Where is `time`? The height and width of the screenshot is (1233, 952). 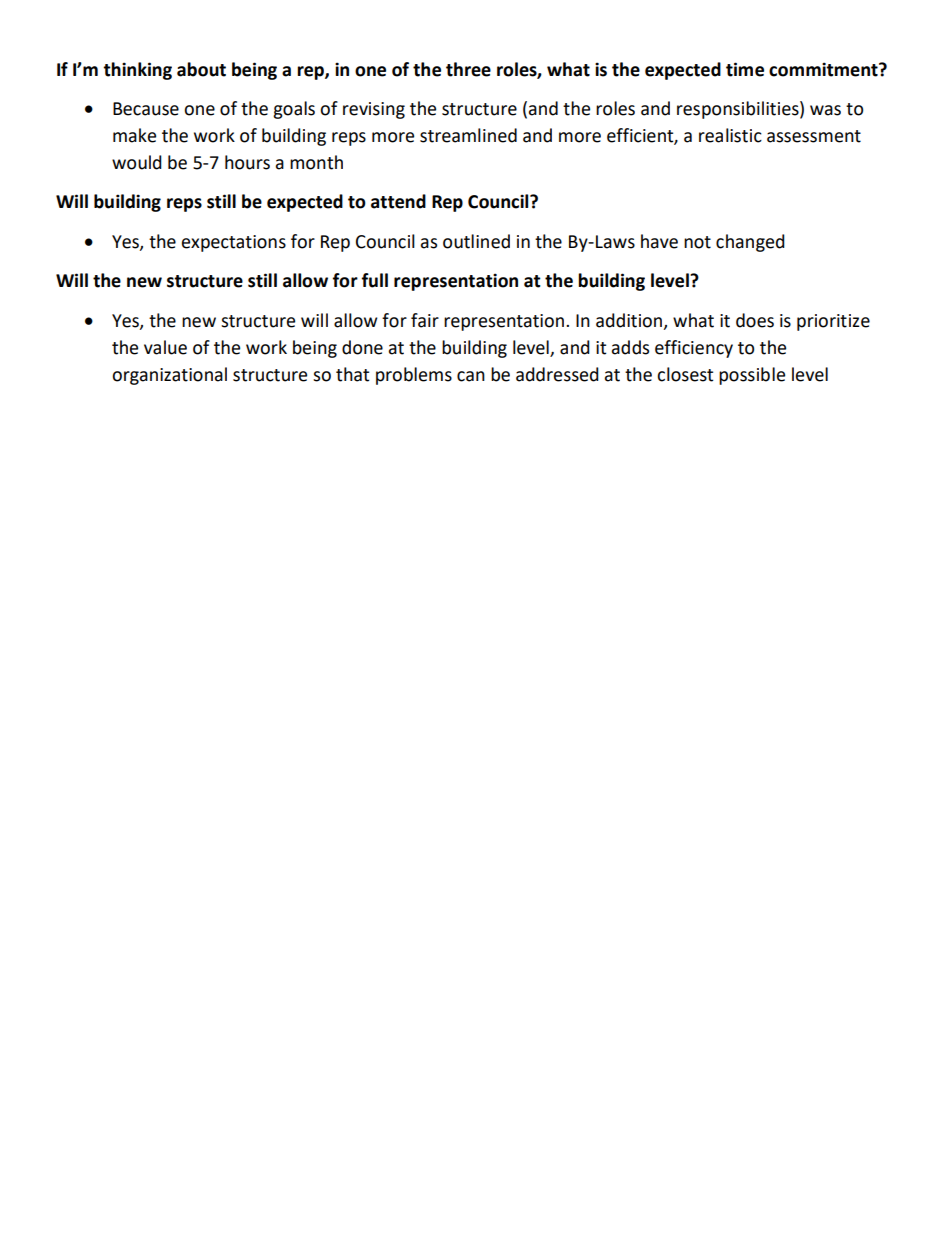
time is located at coordinates (745, 69).
